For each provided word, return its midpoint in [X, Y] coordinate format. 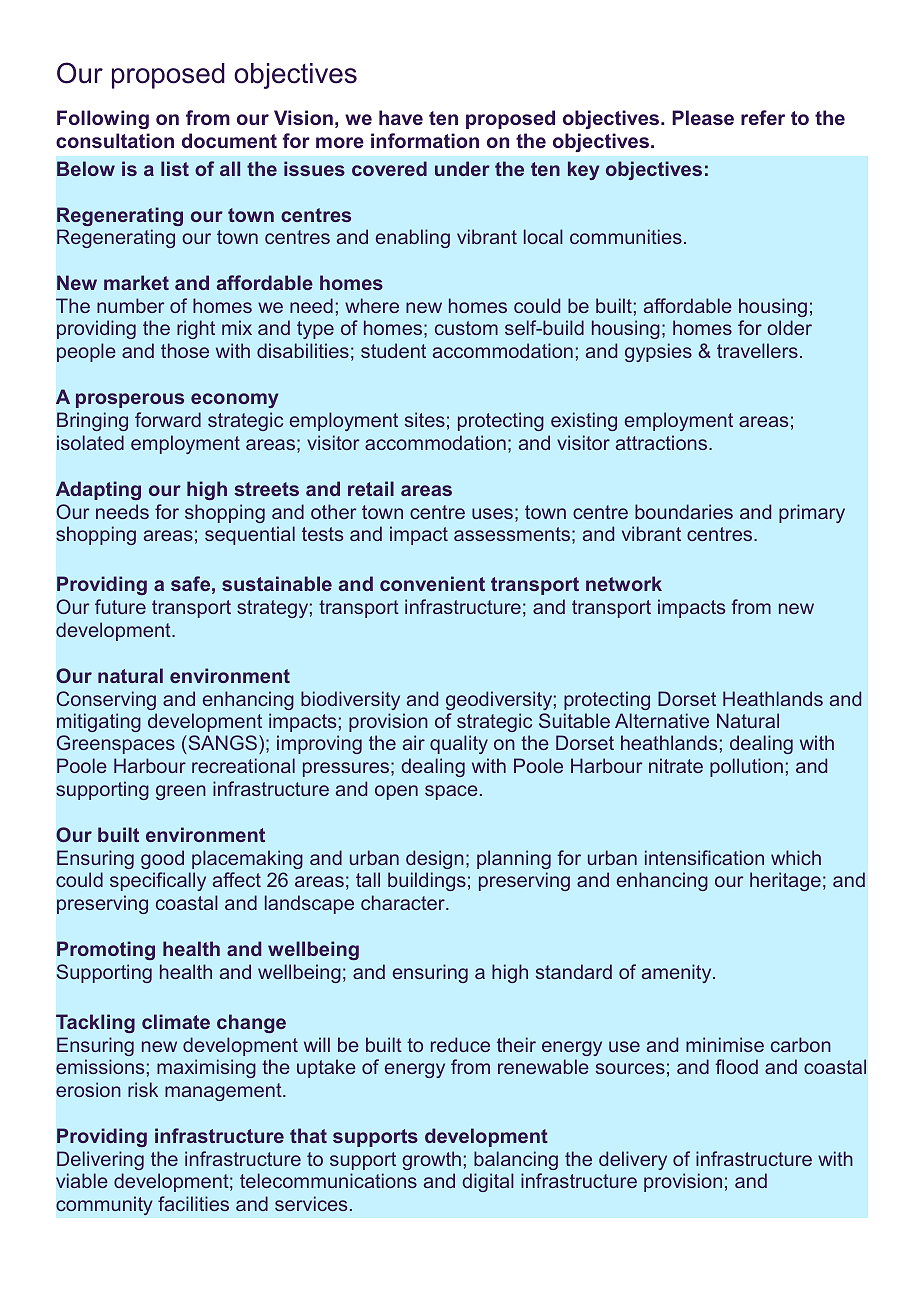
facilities [193, 1203]
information [425, 140]
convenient [432, 583]
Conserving [106, 700]
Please [703, 117]
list [175, 168]
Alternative [662, 720]
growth [431, 1160]
